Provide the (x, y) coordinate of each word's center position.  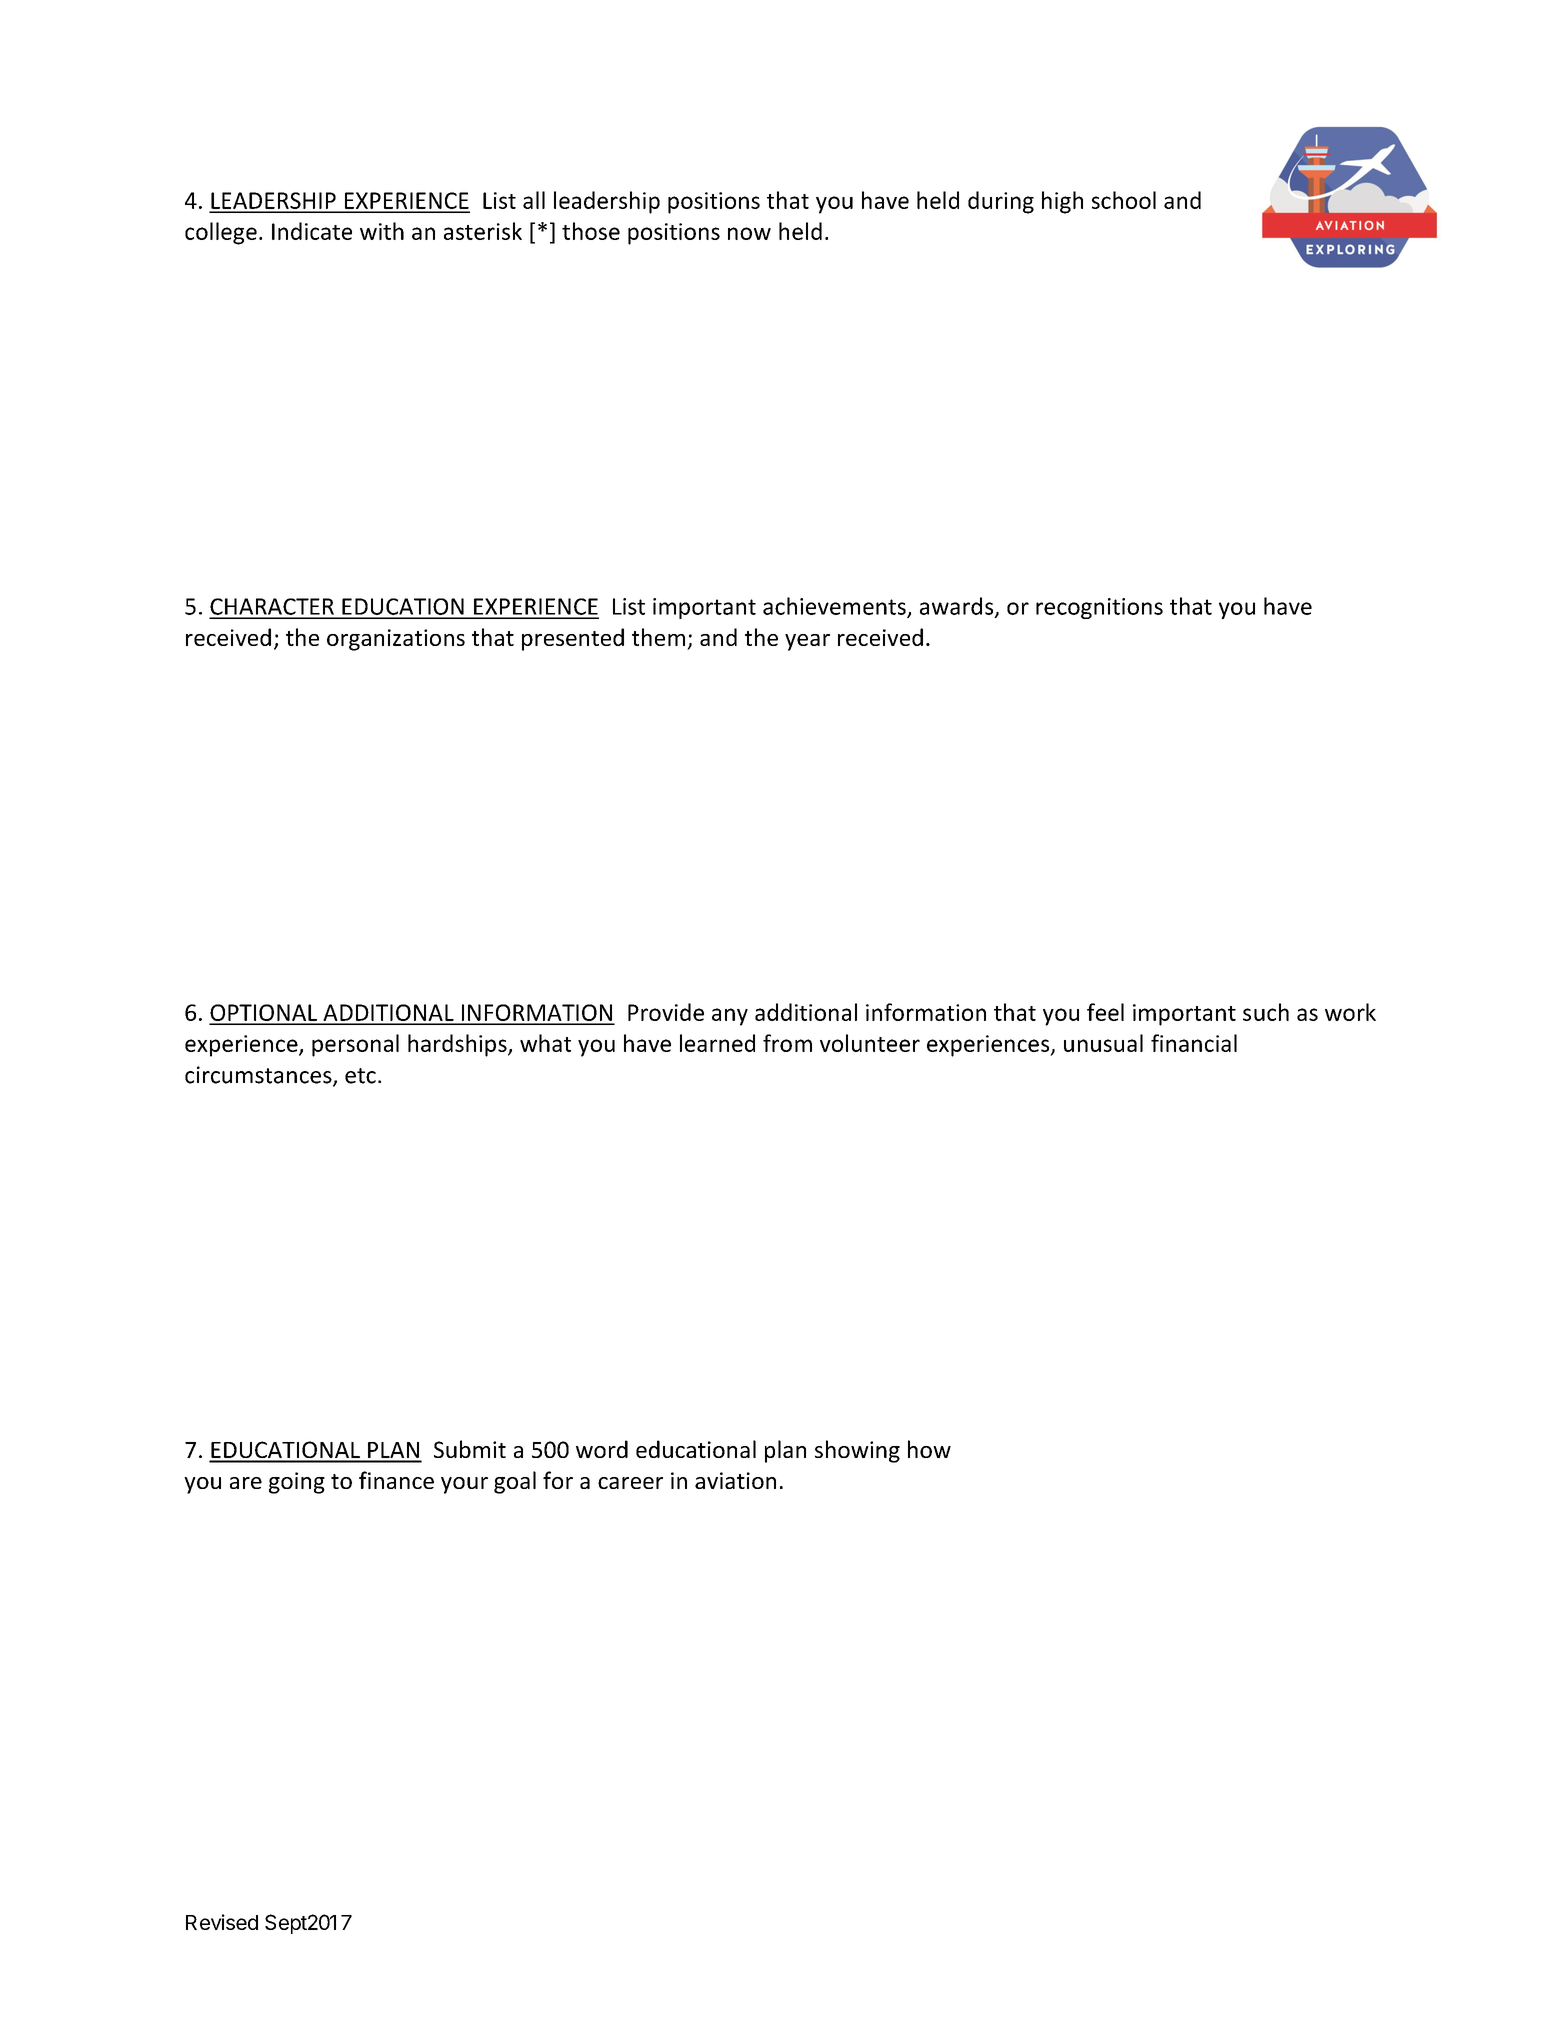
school (1124, 200)
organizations (396, 640)
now (749, 233)
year (807, 642)
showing (857, 1451)
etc (360, 1076)
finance (396, 1480)
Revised (222, 1922)
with (382, 231)
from (787, 1043)
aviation (735, 1480)
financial (1194, 1043)
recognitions (1099, 608)
